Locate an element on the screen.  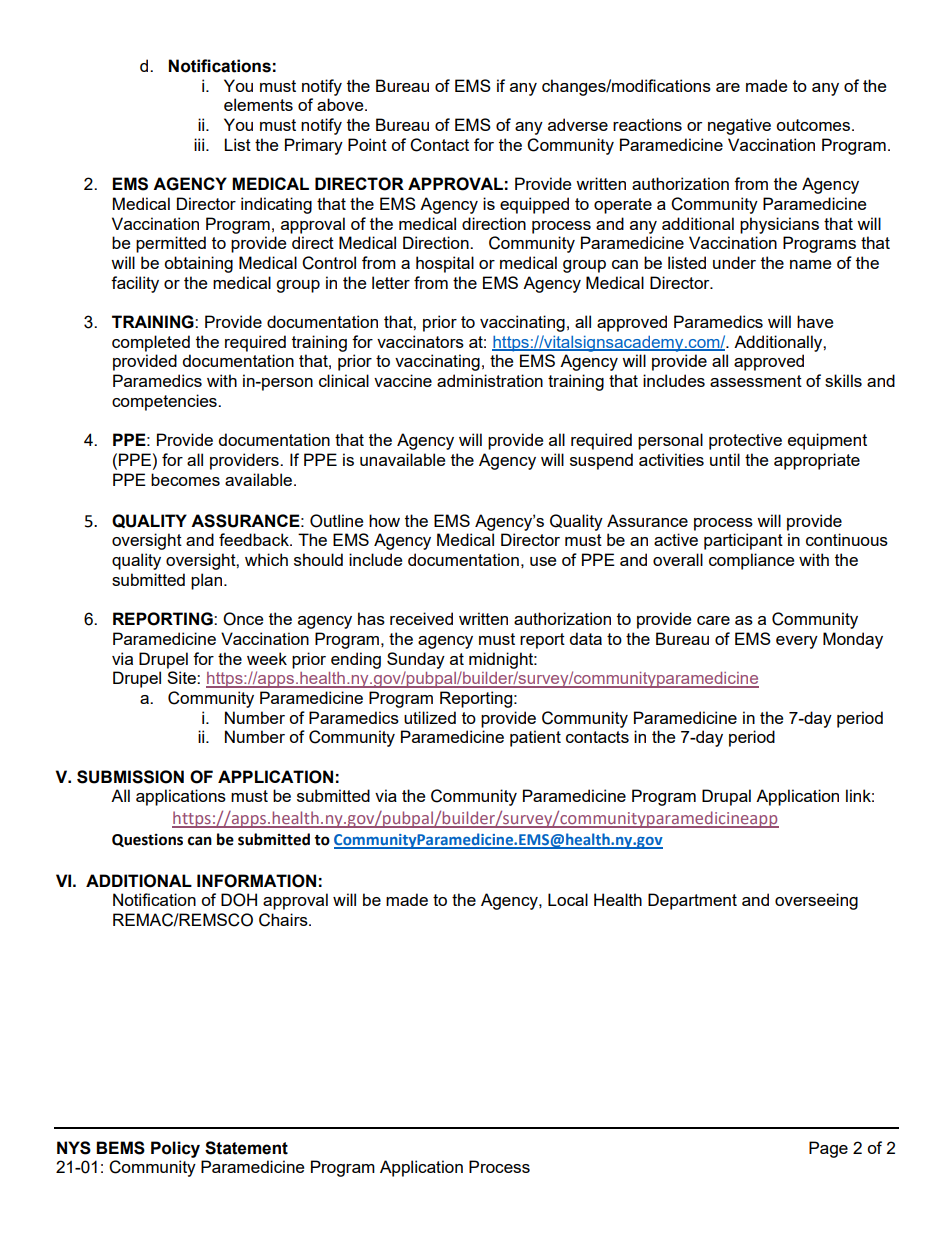
Policy is located at coordinates (175, 1149).
